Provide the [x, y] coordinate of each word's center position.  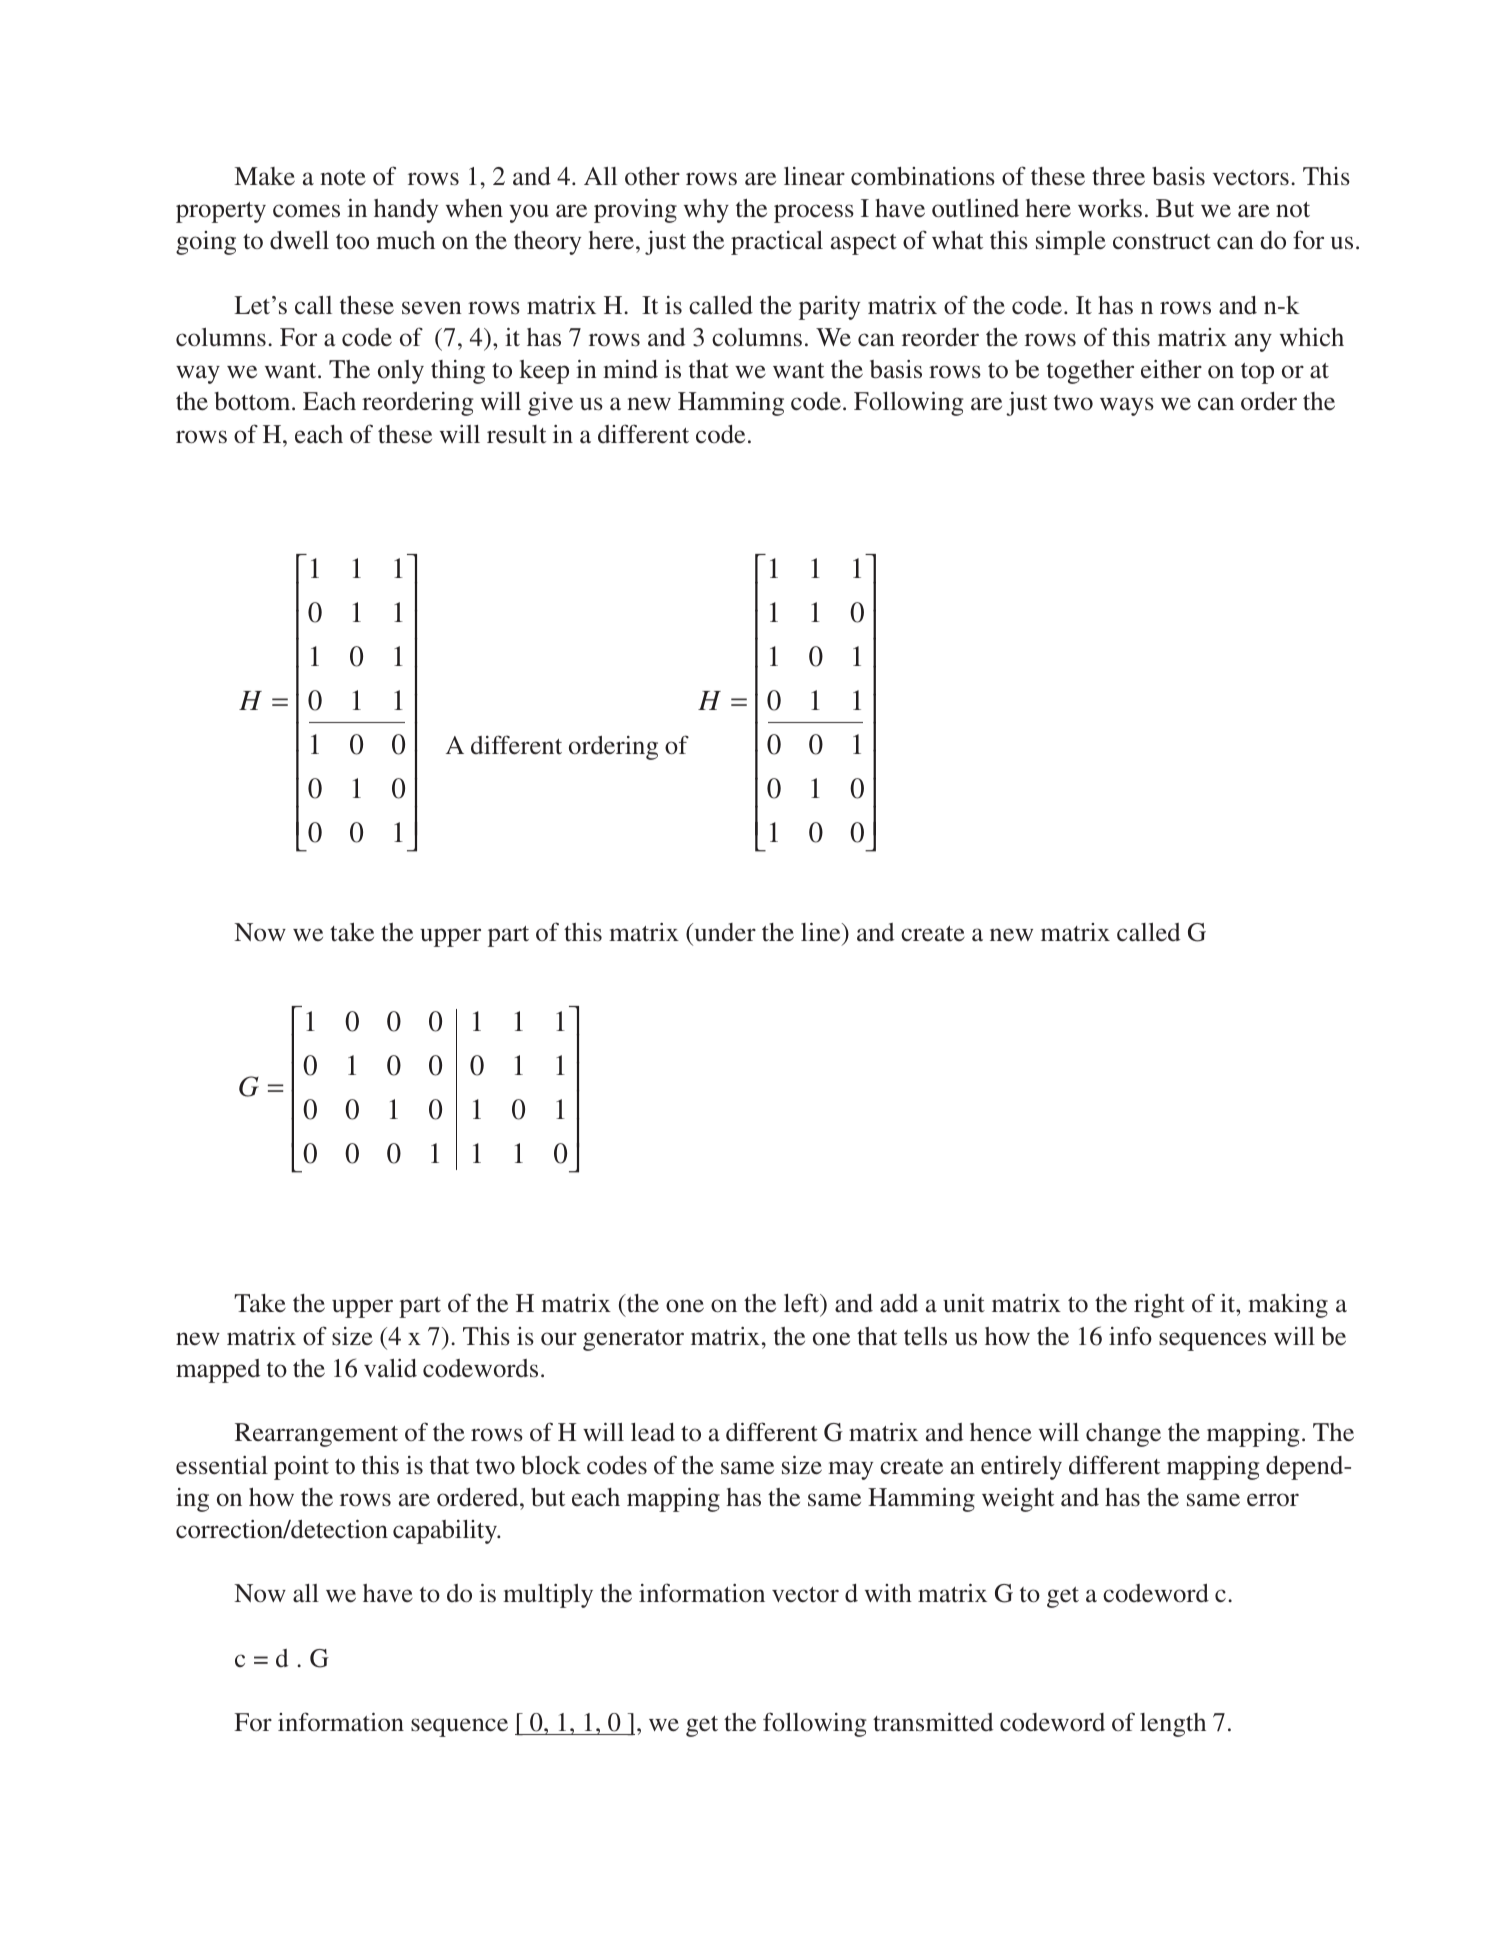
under [724, 932]
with [888, 1593]
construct [1162, 242]
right [1159, 1306]
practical [777, 243]
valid [390, 1368]
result [516, 434]
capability [446, 1532]
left [803, 1304]
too [352, 242]
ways [1127, 406]
